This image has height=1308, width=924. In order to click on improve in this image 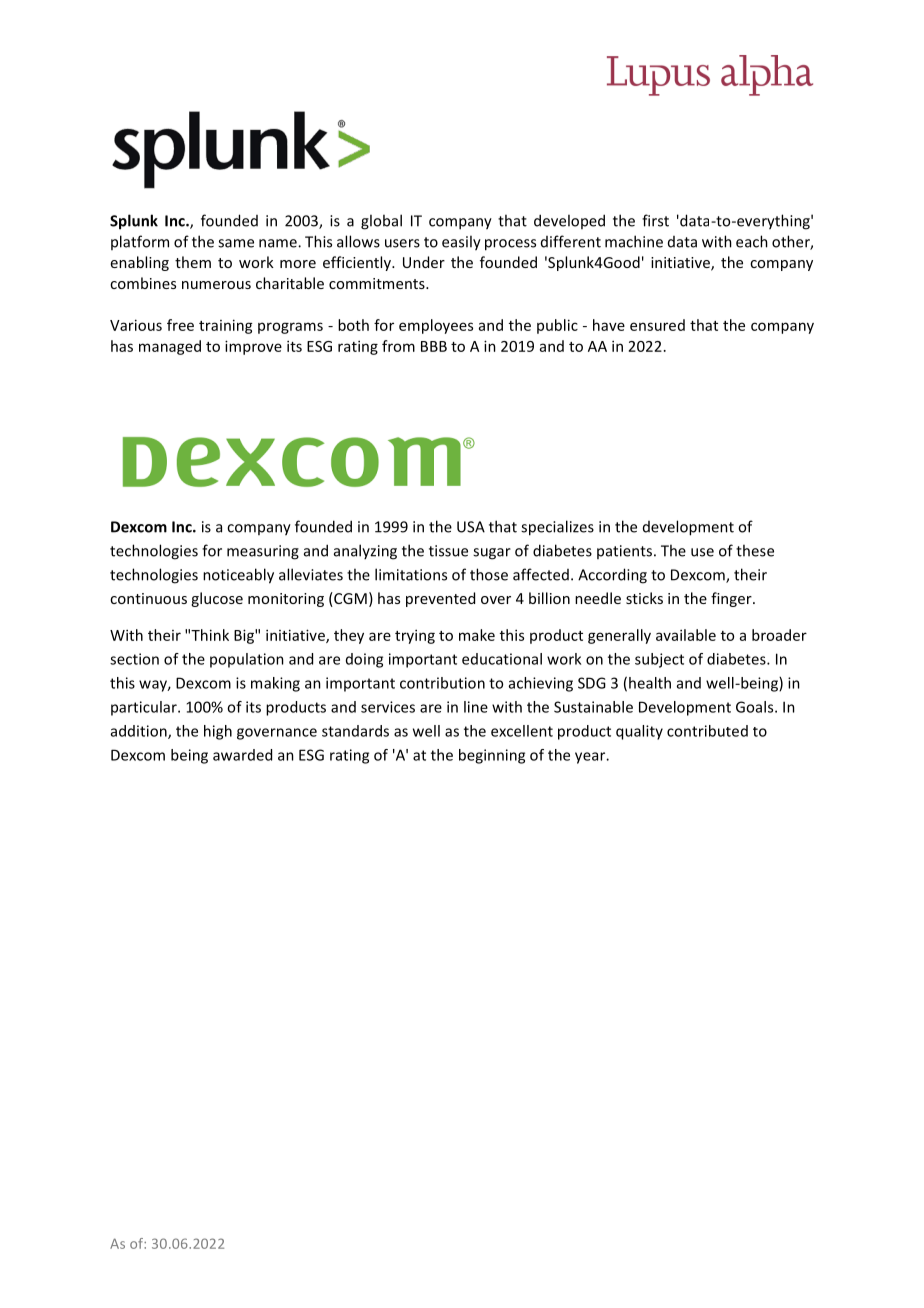, I will do `click(253, 347)`.
